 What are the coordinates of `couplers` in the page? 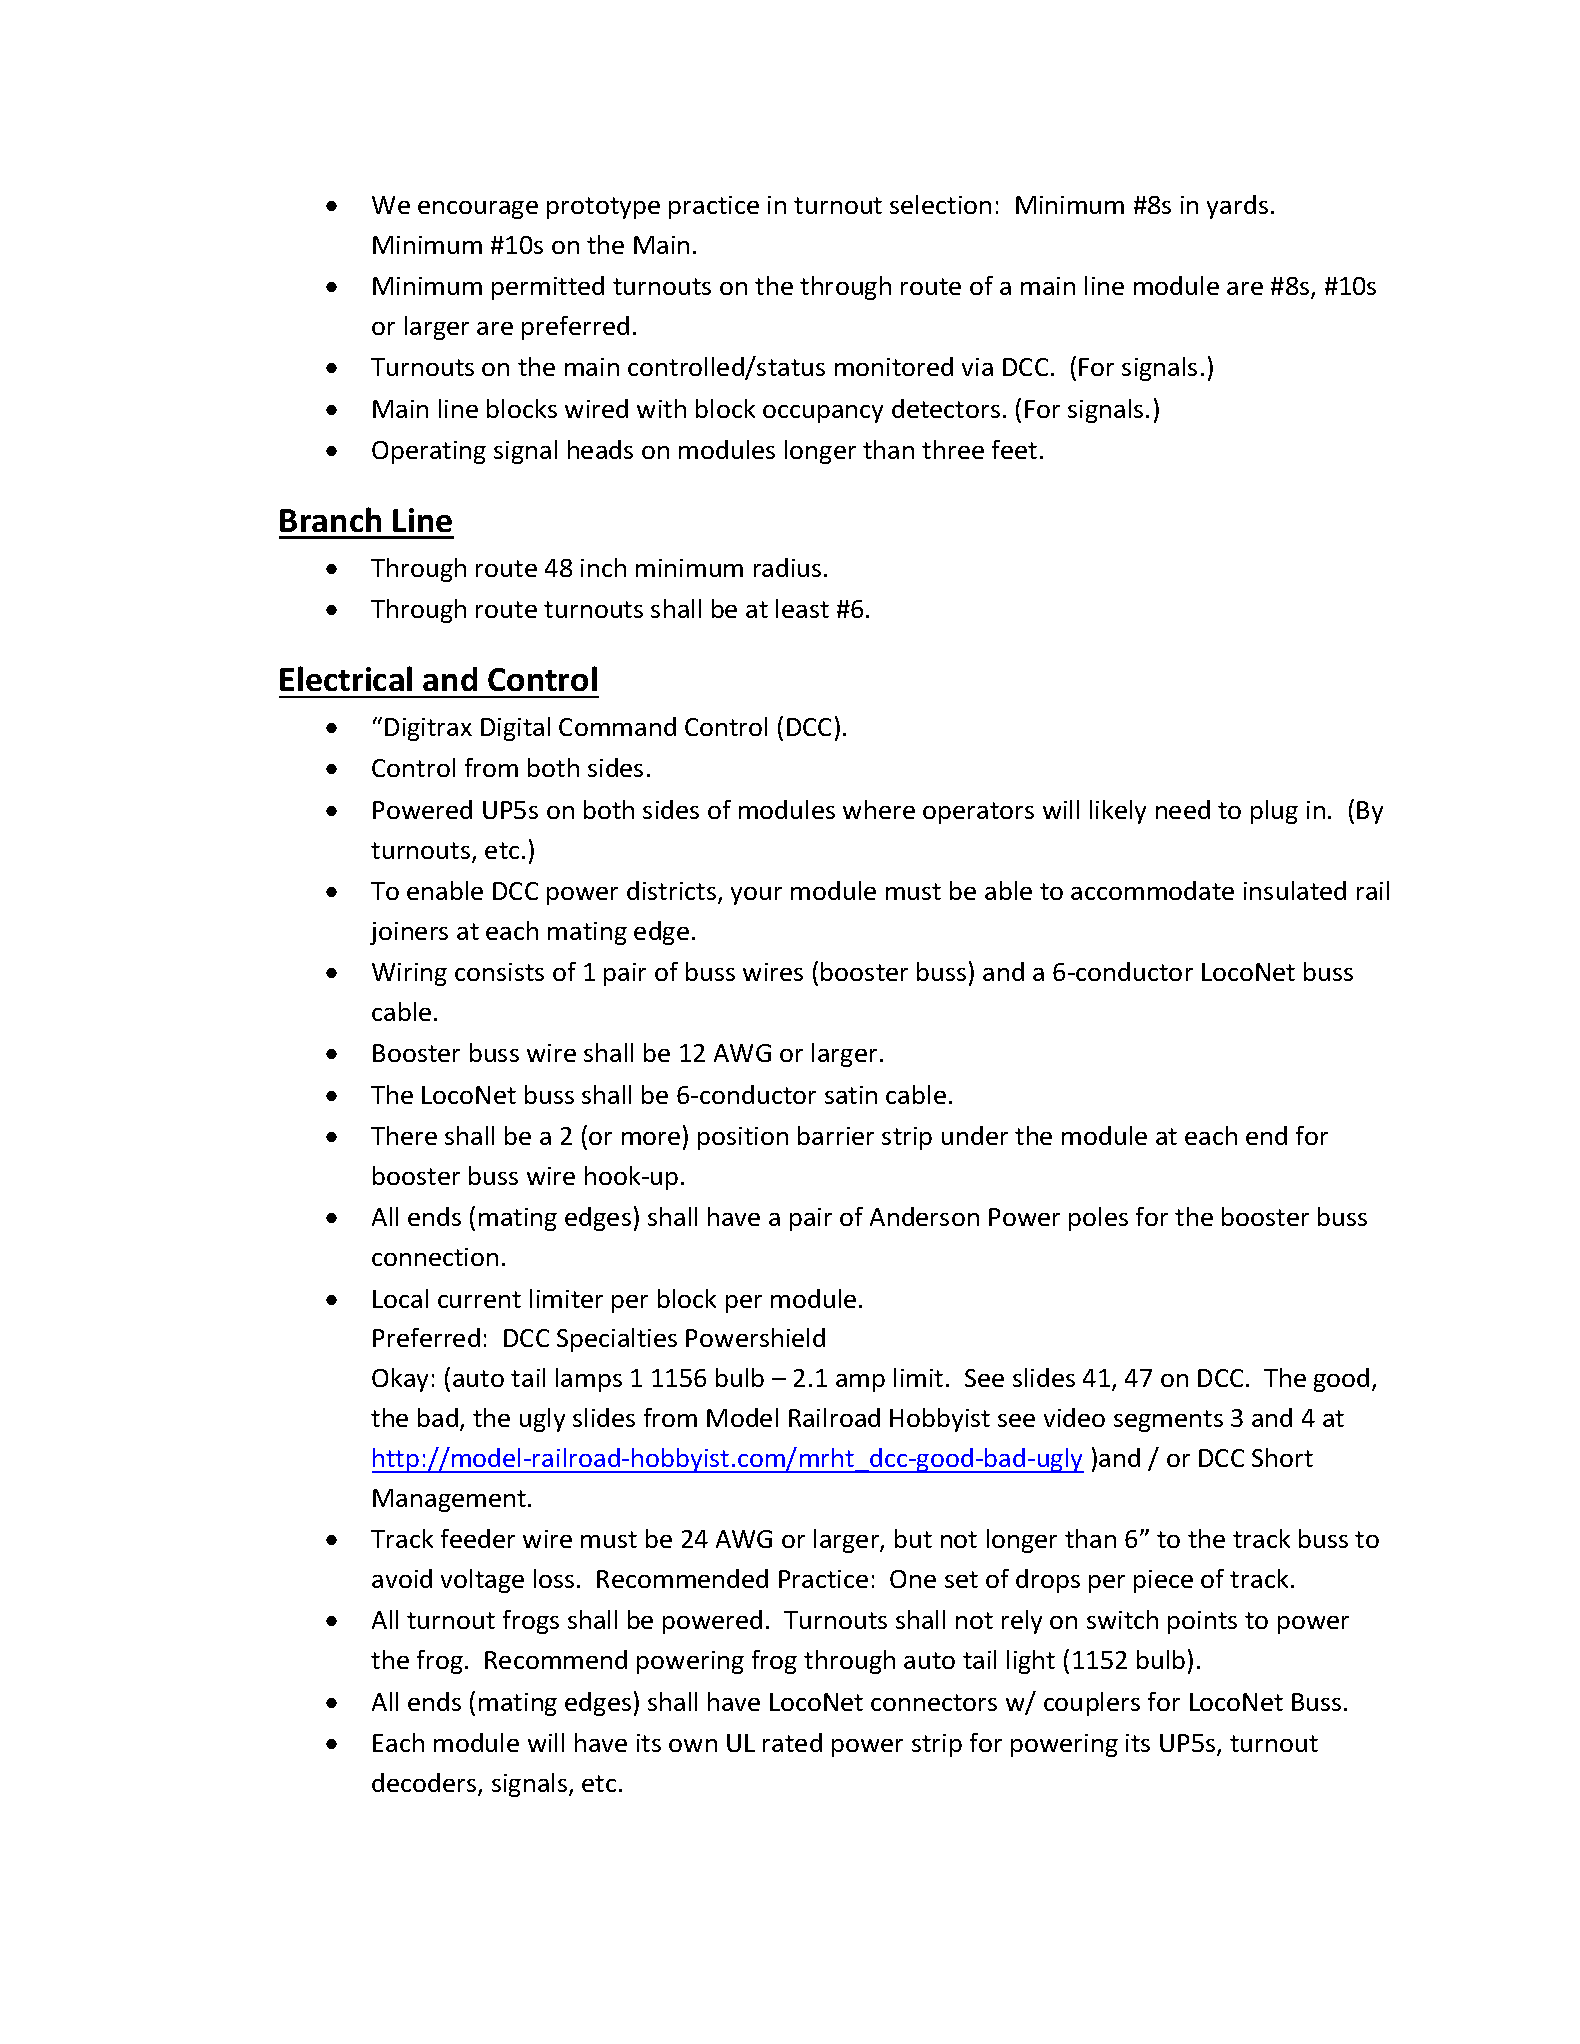 It's located at (1092, 1704).
